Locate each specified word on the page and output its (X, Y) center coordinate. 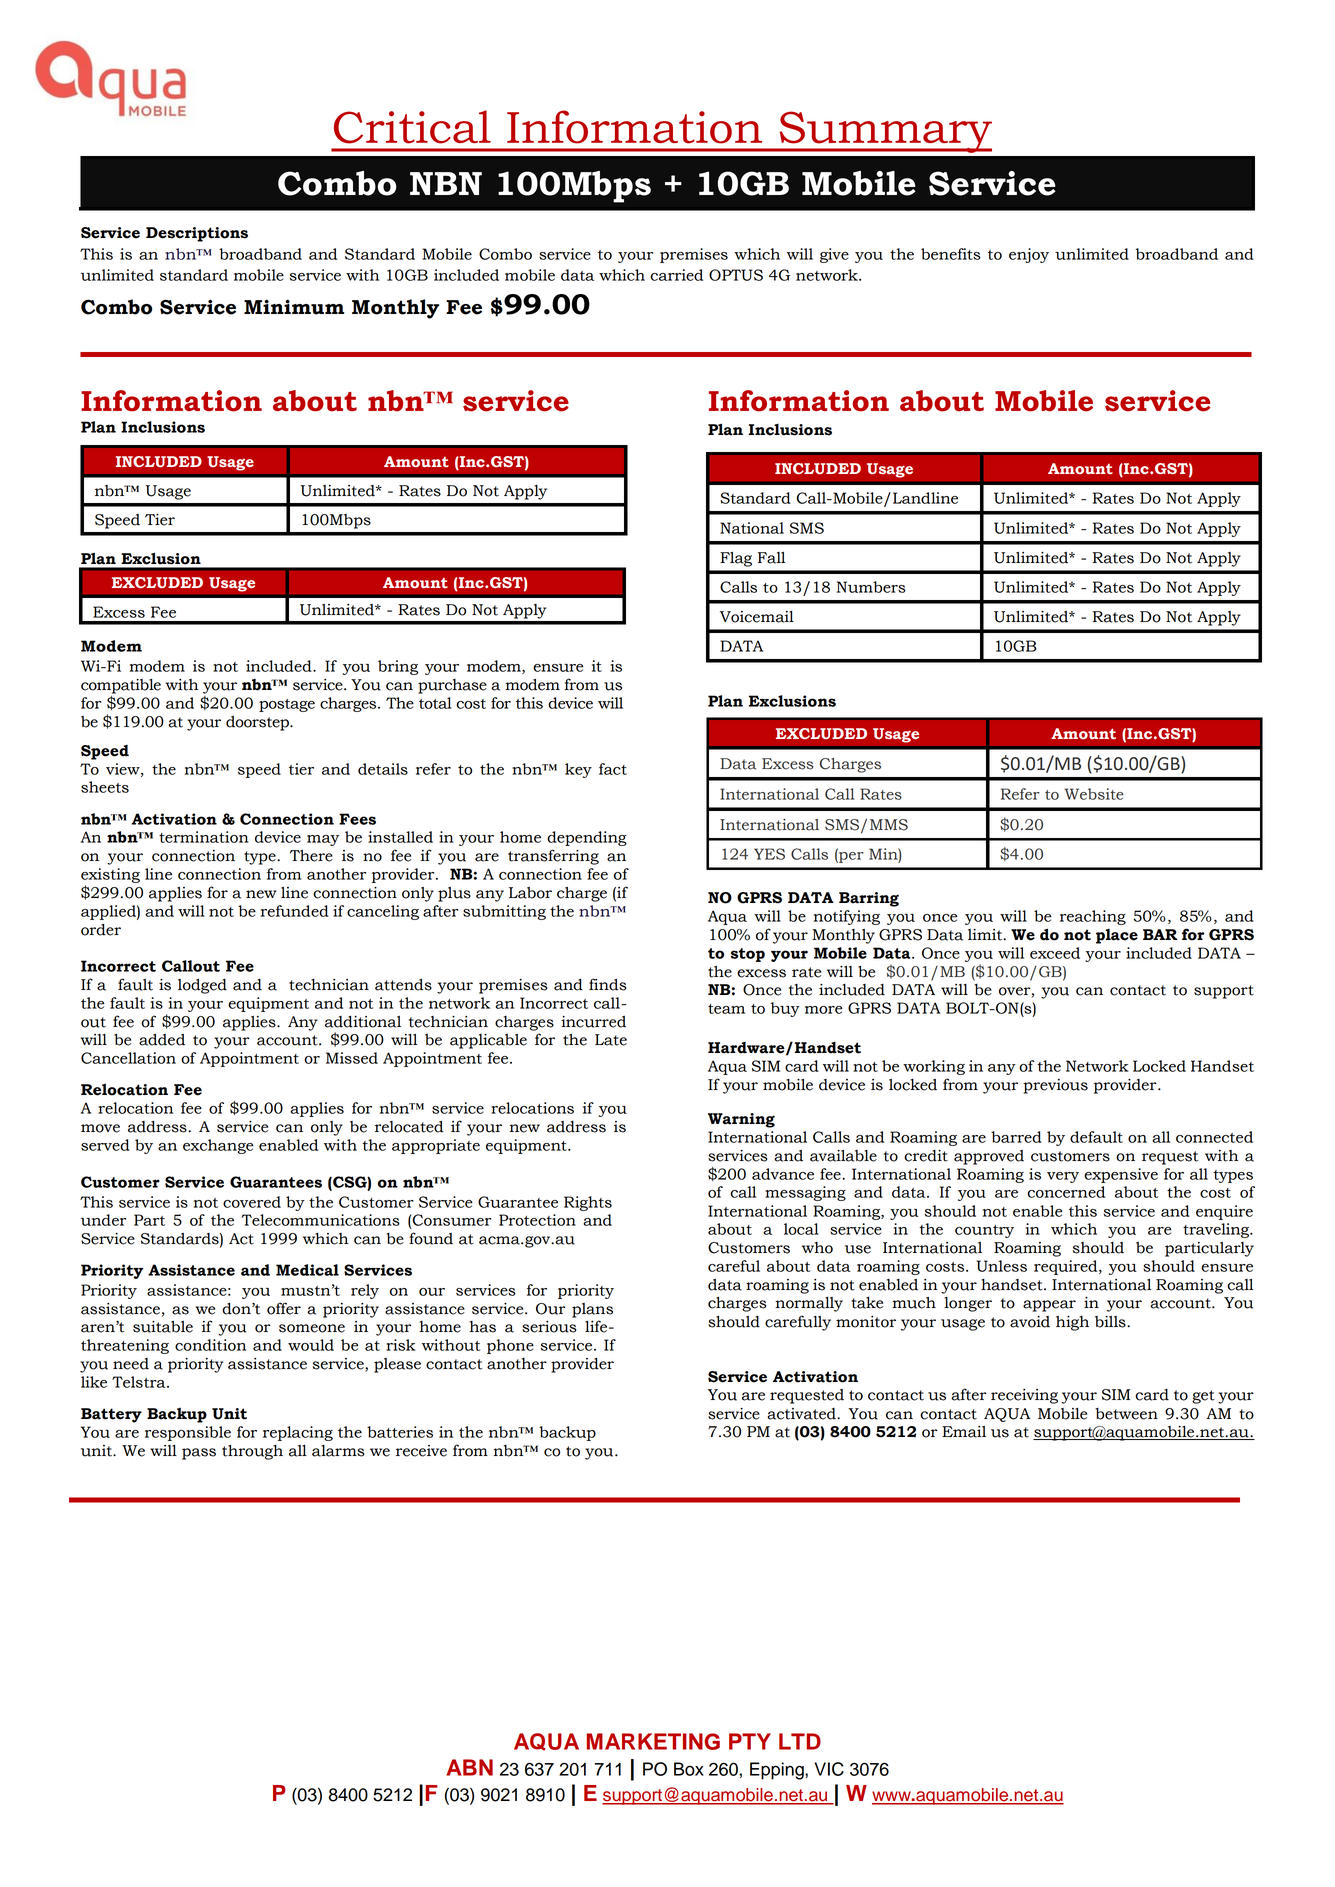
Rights (588, 1203)
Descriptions (197, 234)
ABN (469, 1767)
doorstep (258, 723)
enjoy (1029, 255)
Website (1094, 794)
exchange (218, 1146)
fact (613, 769)
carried (676, 275)
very (1063, 1177)
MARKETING (653, 1741)
